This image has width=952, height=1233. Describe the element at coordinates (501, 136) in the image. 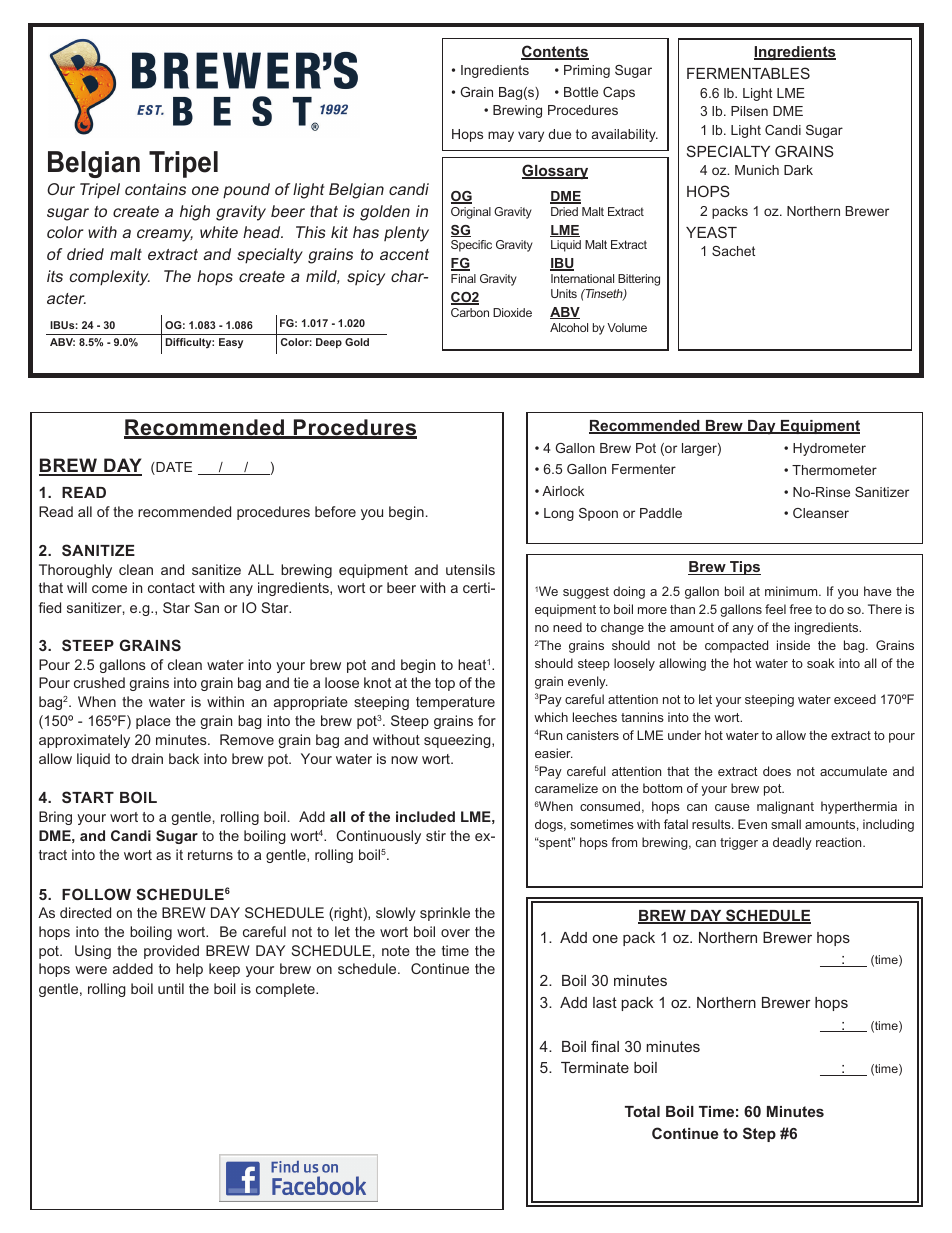

I see `may` at that location.
